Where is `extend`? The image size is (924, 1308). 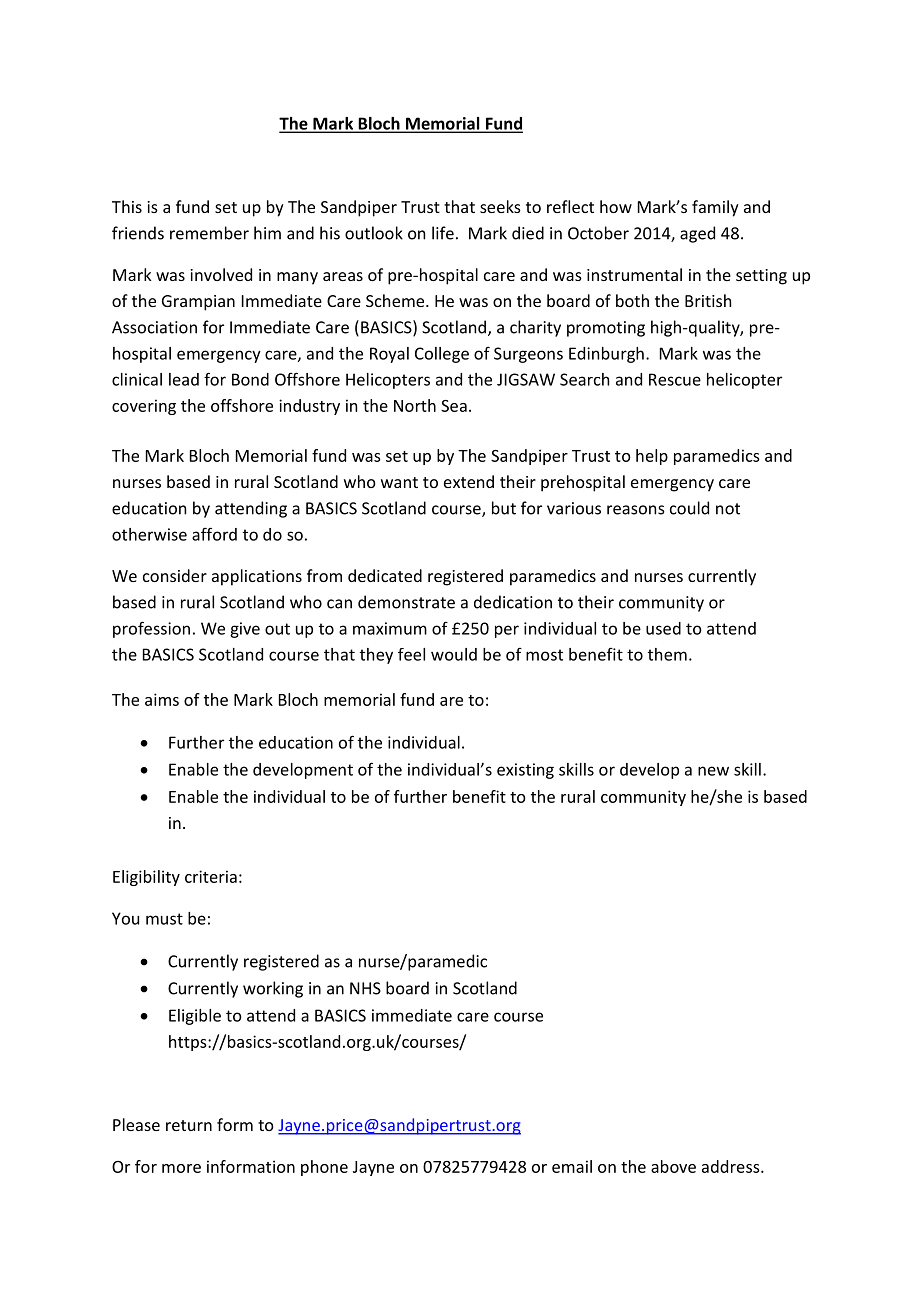 extend is located at coordinates (469, 481).
